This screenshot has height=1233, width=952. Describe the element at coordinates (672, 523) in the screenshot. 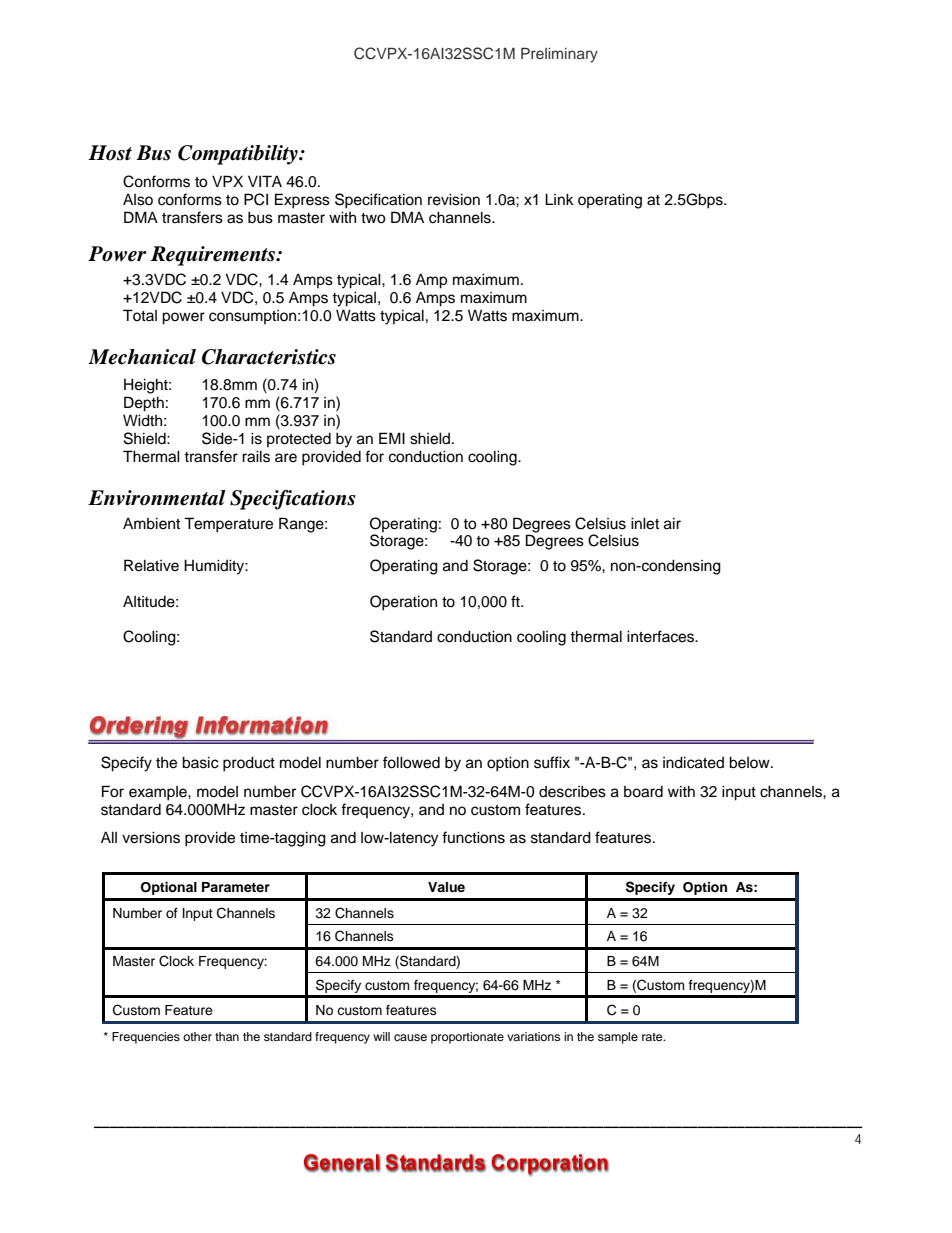

I see `air` at that location.
